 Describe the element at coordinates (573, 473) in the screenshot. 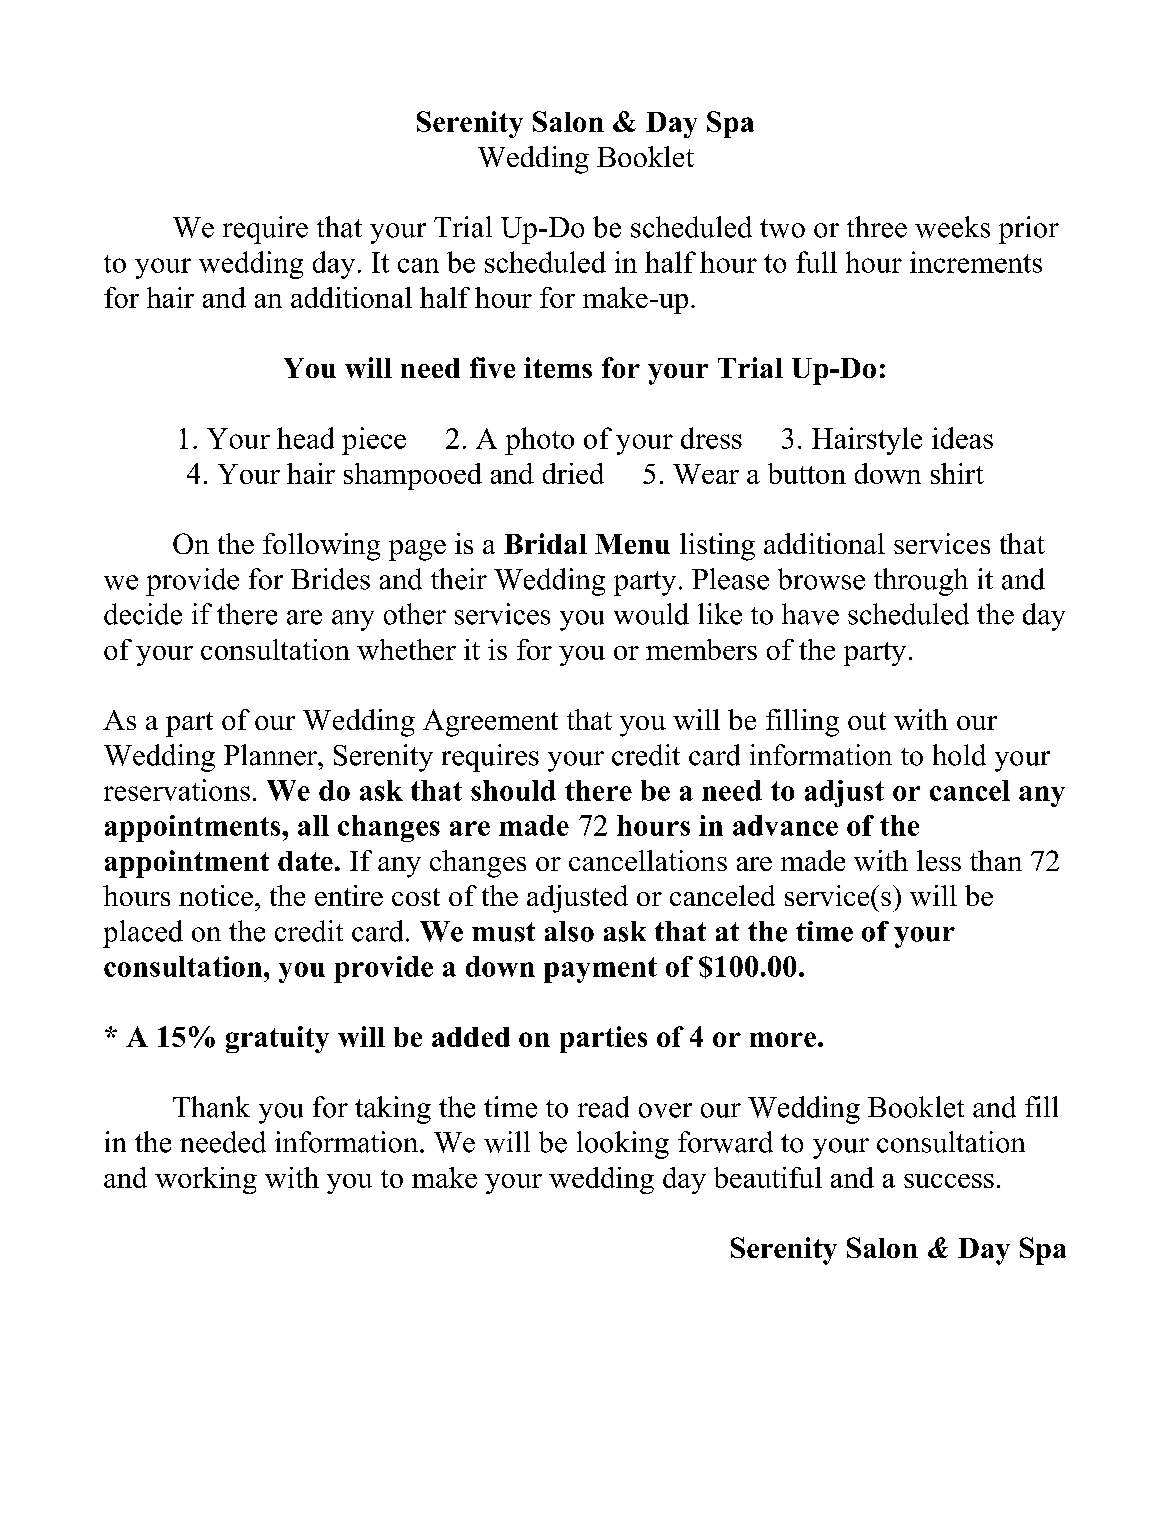

I see `dried` at that location.
